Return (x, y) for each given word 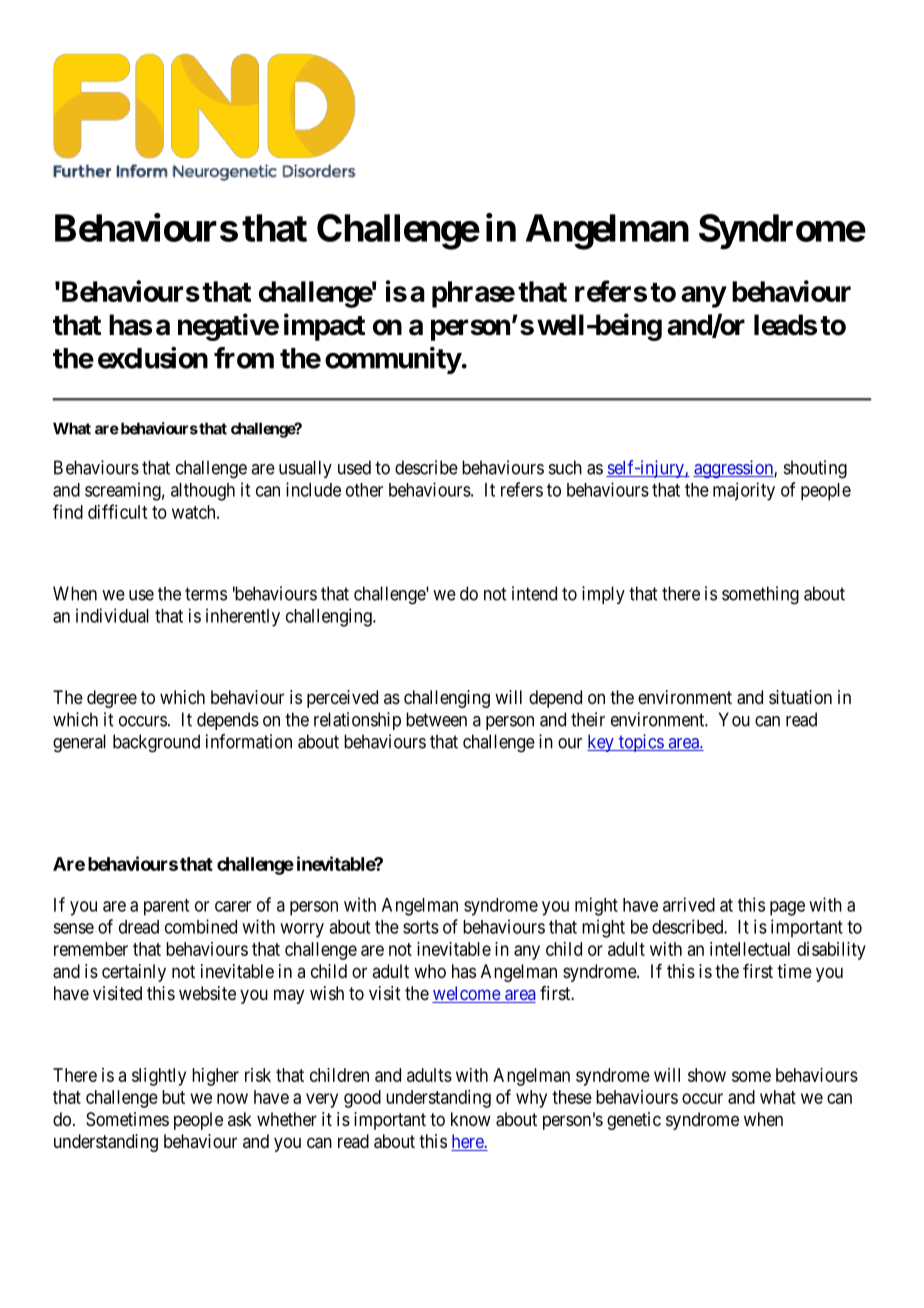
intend (534, 593)
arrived (689, 904)
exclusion (153, 358)
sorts (421, 927)
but (173, 1097)
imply (603, 595)
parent (166, 907)
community (393, 360)
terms (206, 594)
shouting (815, 469)
